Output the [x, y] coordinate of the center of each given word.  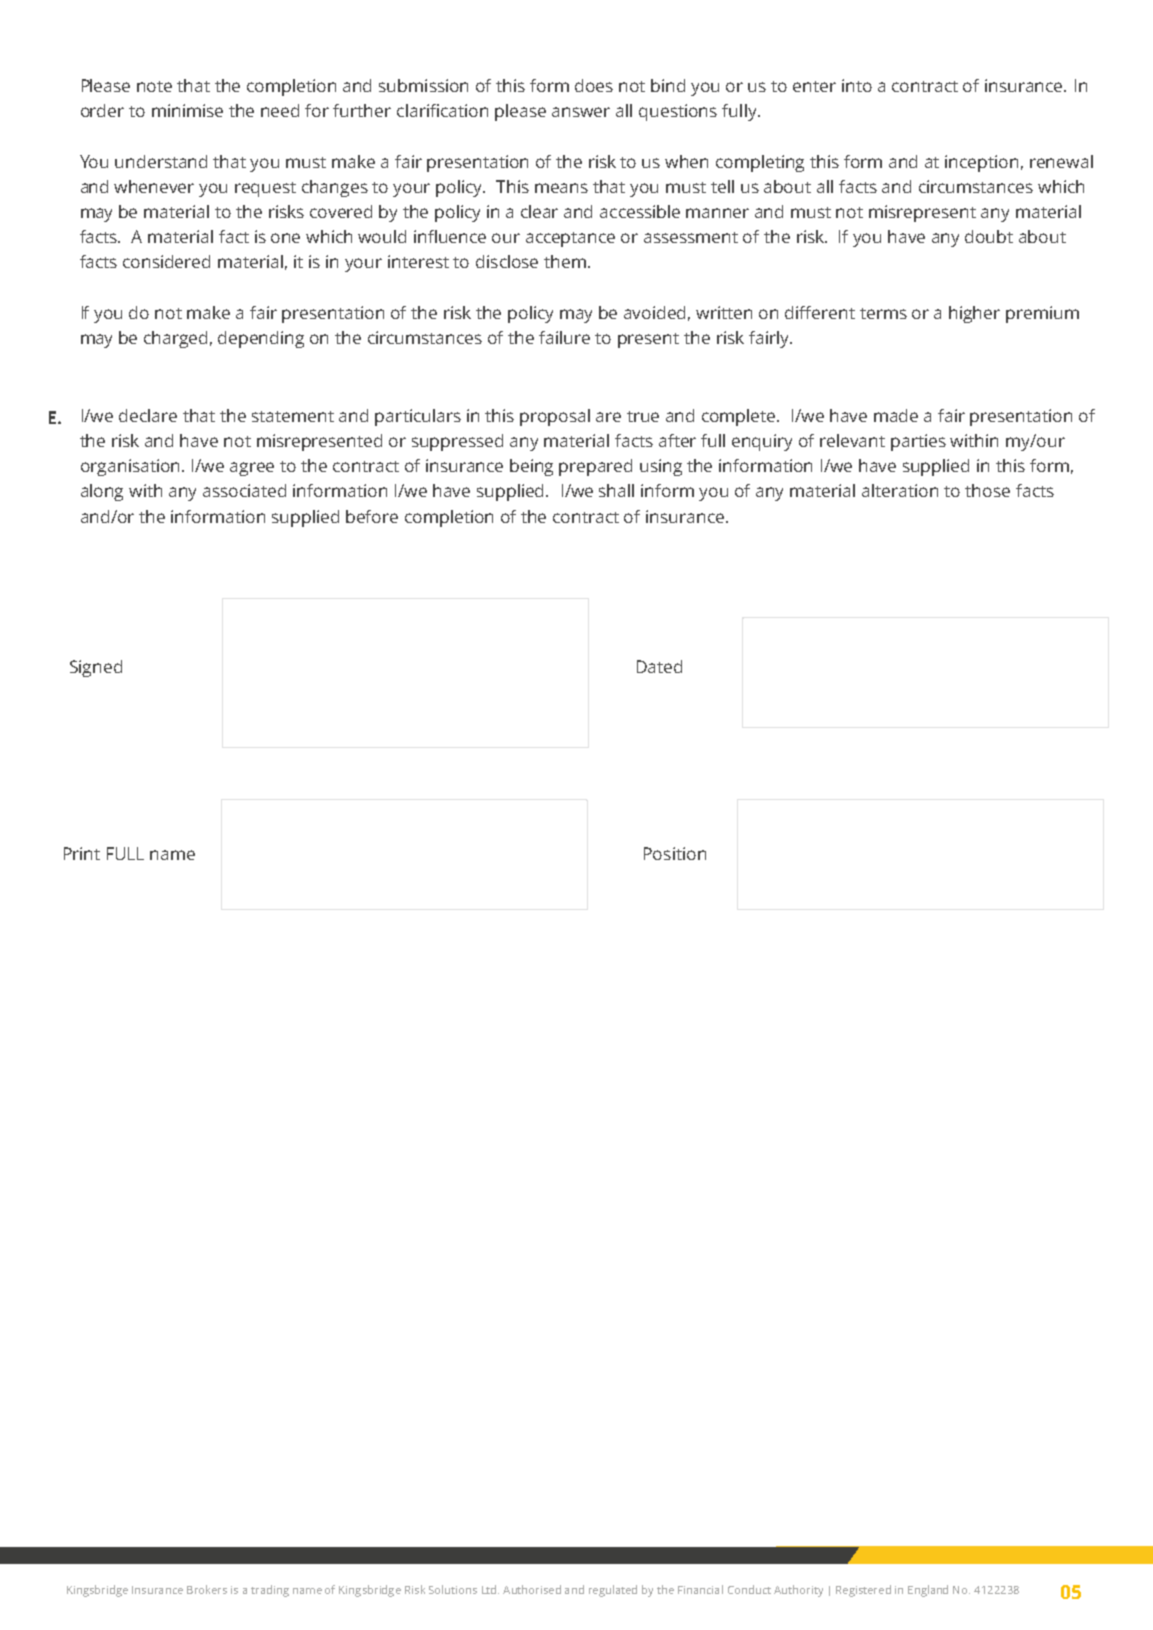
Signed [96, 668]
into [857, 85]
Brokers [207, 1589]
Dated [659, 666]
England [928, 1591]
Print [82, 853]
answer [581, 112]
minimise [187, 110]
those [987, 490]
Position [675, 853]
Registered [863, 1591]
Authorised [532, 1589]
